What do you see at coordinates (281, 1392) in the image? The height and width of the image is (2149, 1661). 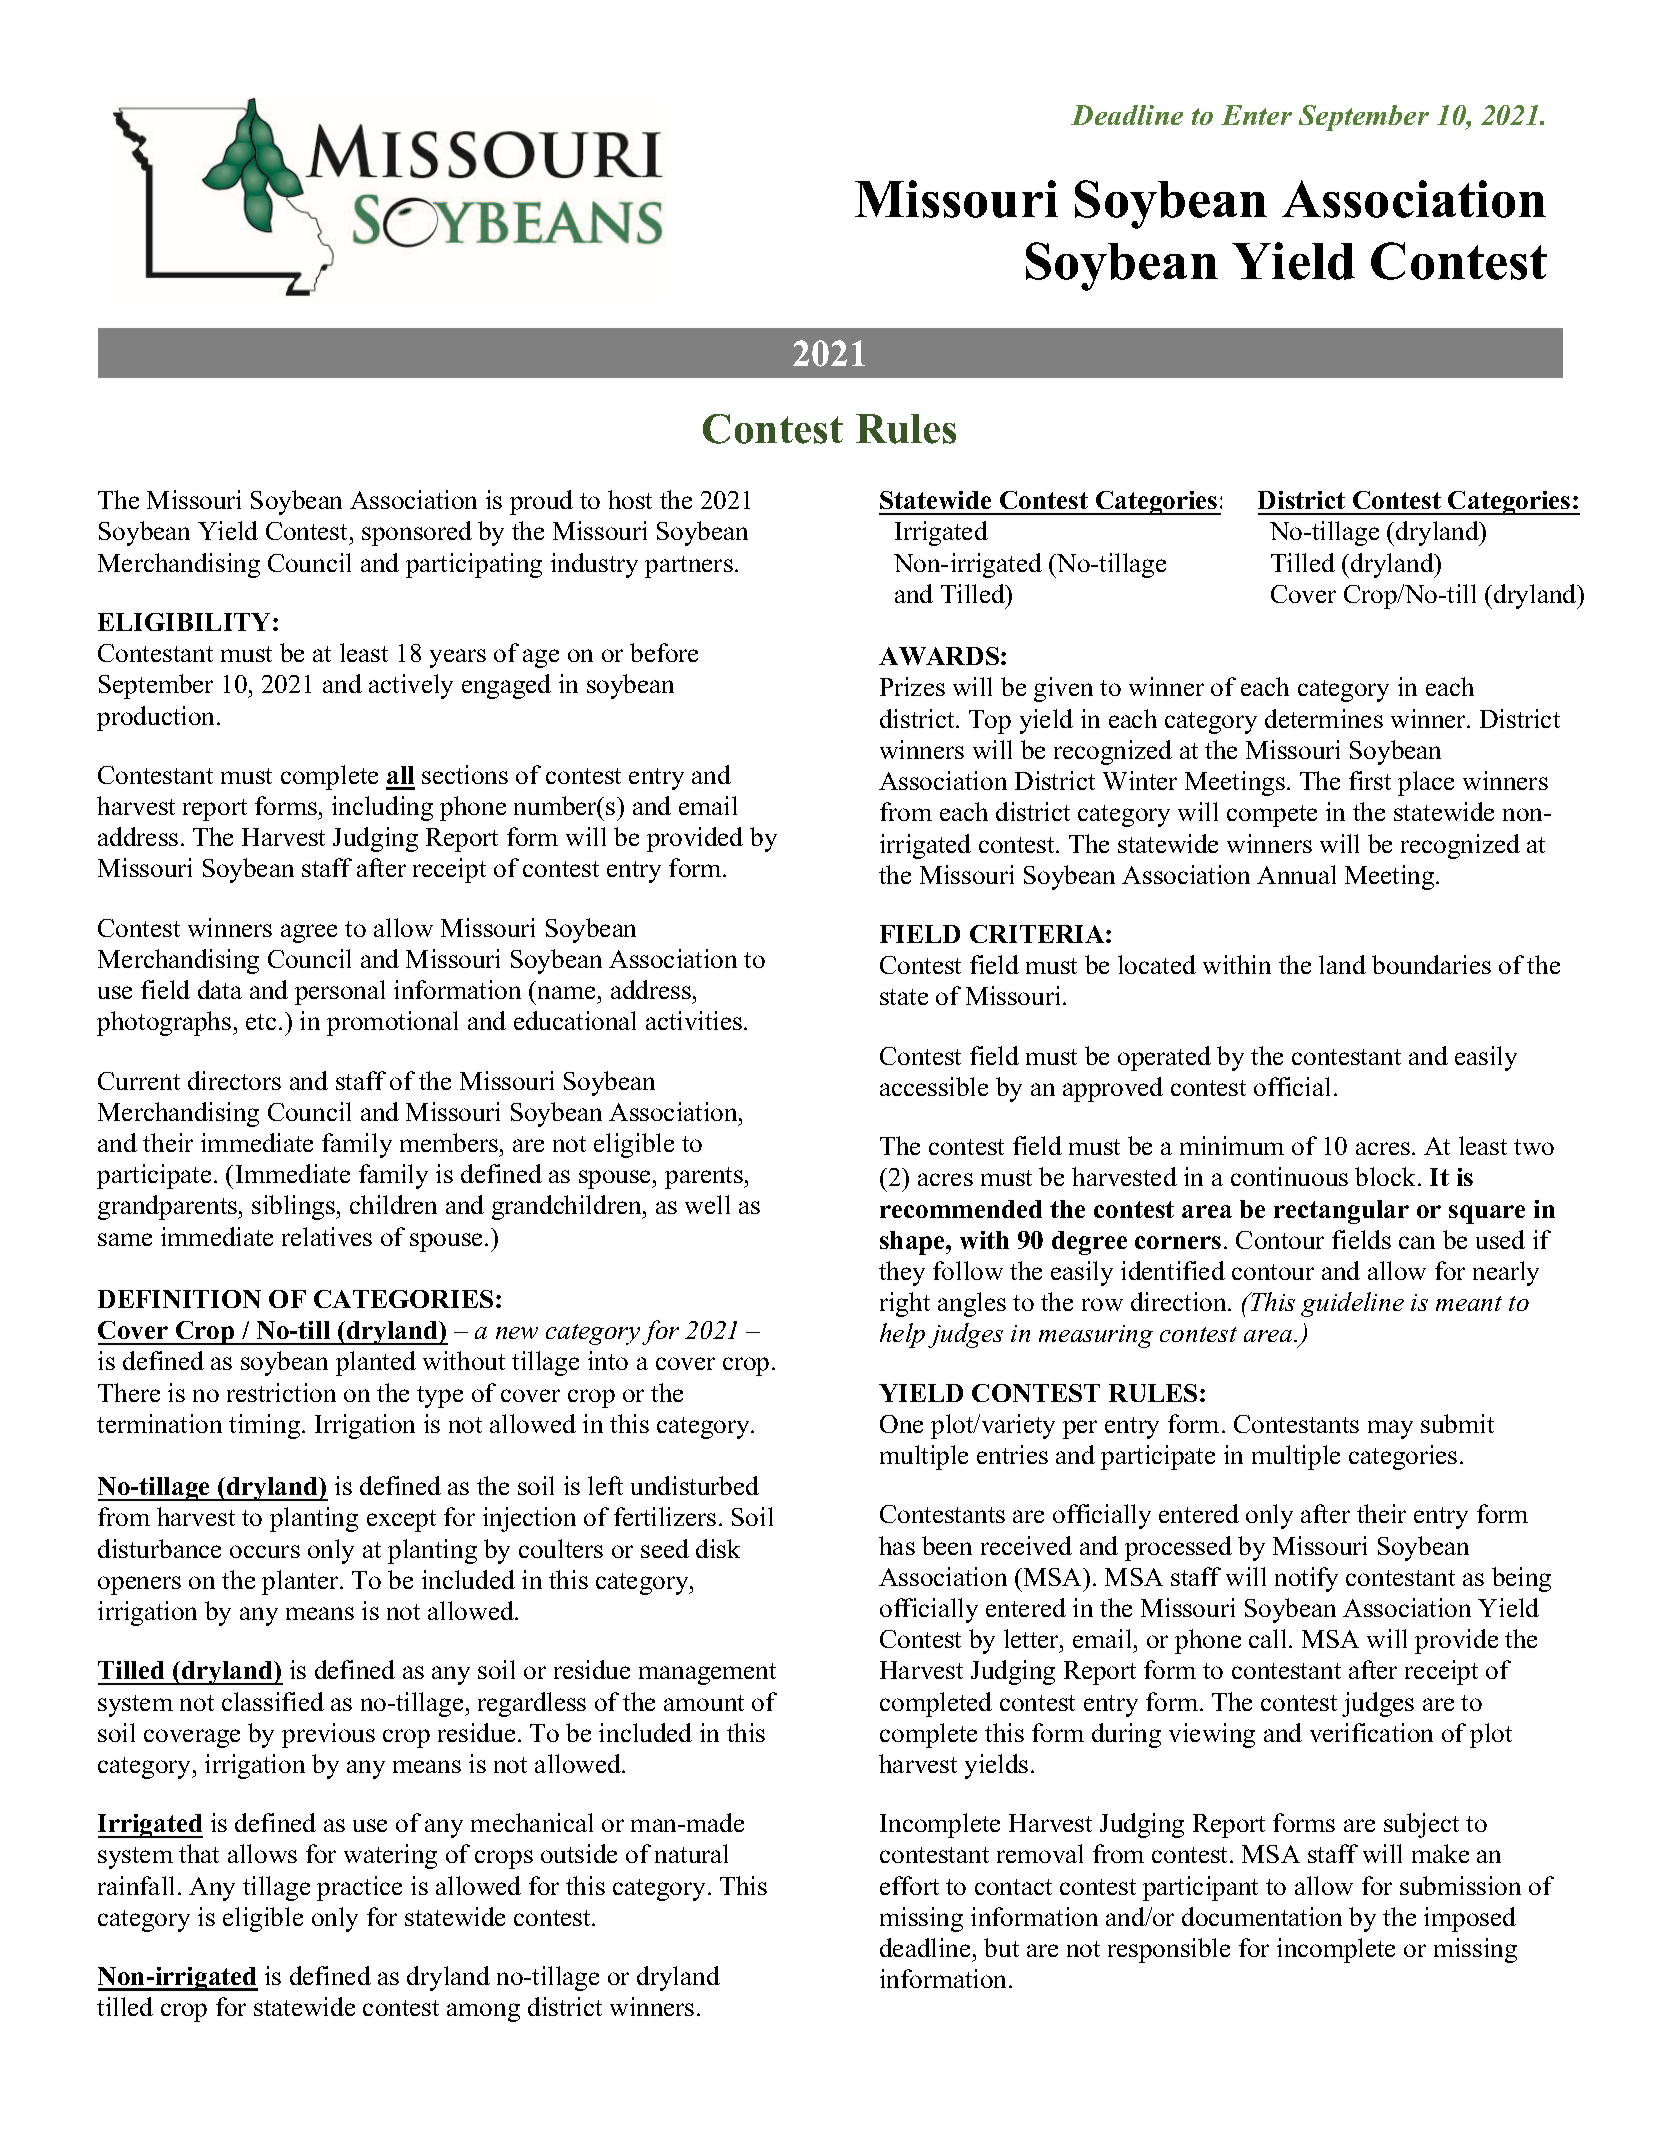 I see `restriction` at bounding box center [281, 1392].
